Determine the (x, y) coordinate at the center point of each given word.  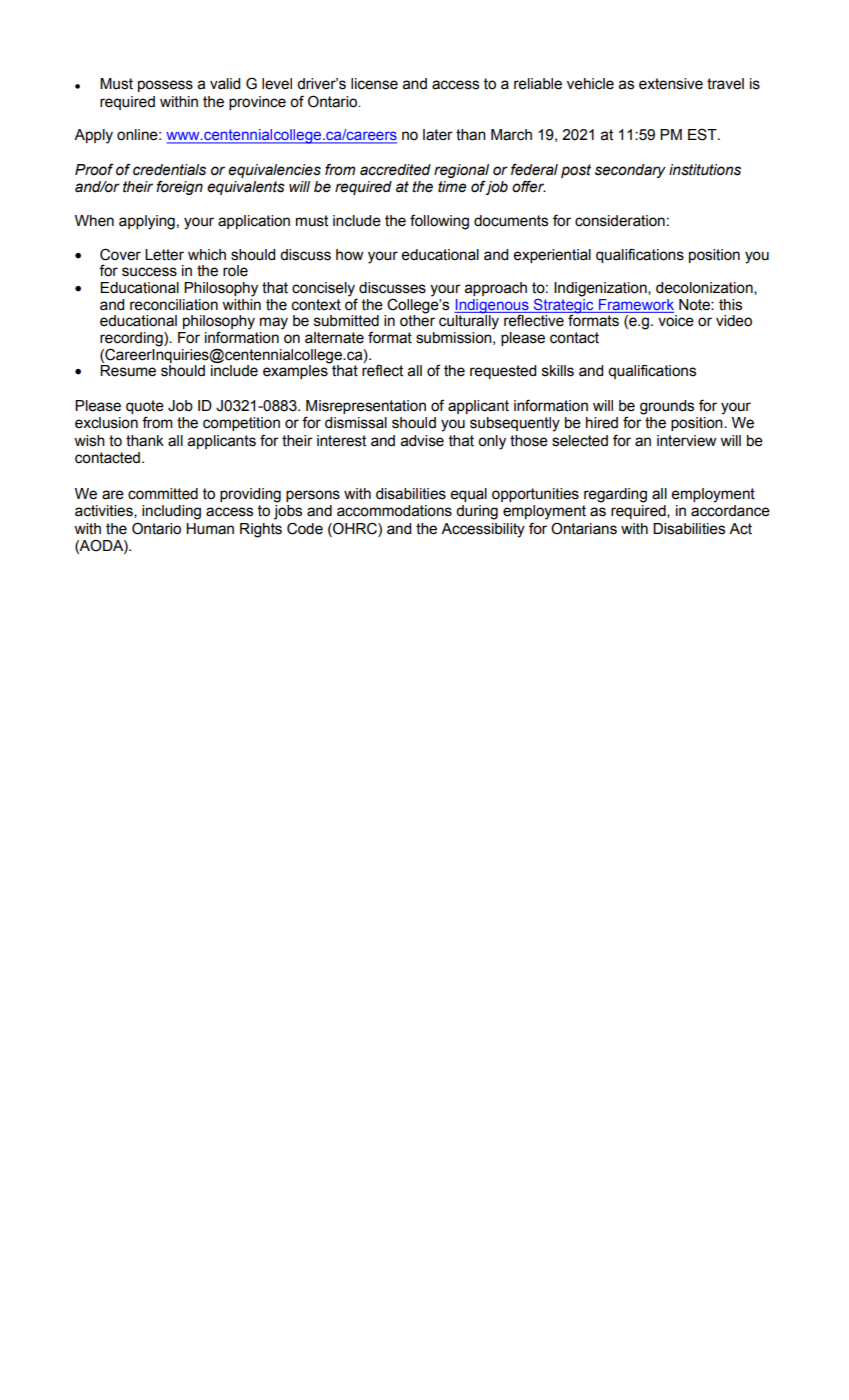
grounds (667, 407)
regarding (615, 495)
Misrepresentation (366, 407)
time (452, 187)
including (171, 512)
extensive (671, 84)
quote (145, 407)
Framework (636, 304)
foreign (179, 187)
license (374, 84)
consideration (620, 221)
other (417, 320)
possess (165, 86)
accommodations (394, 511)
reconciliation (174, 305)
